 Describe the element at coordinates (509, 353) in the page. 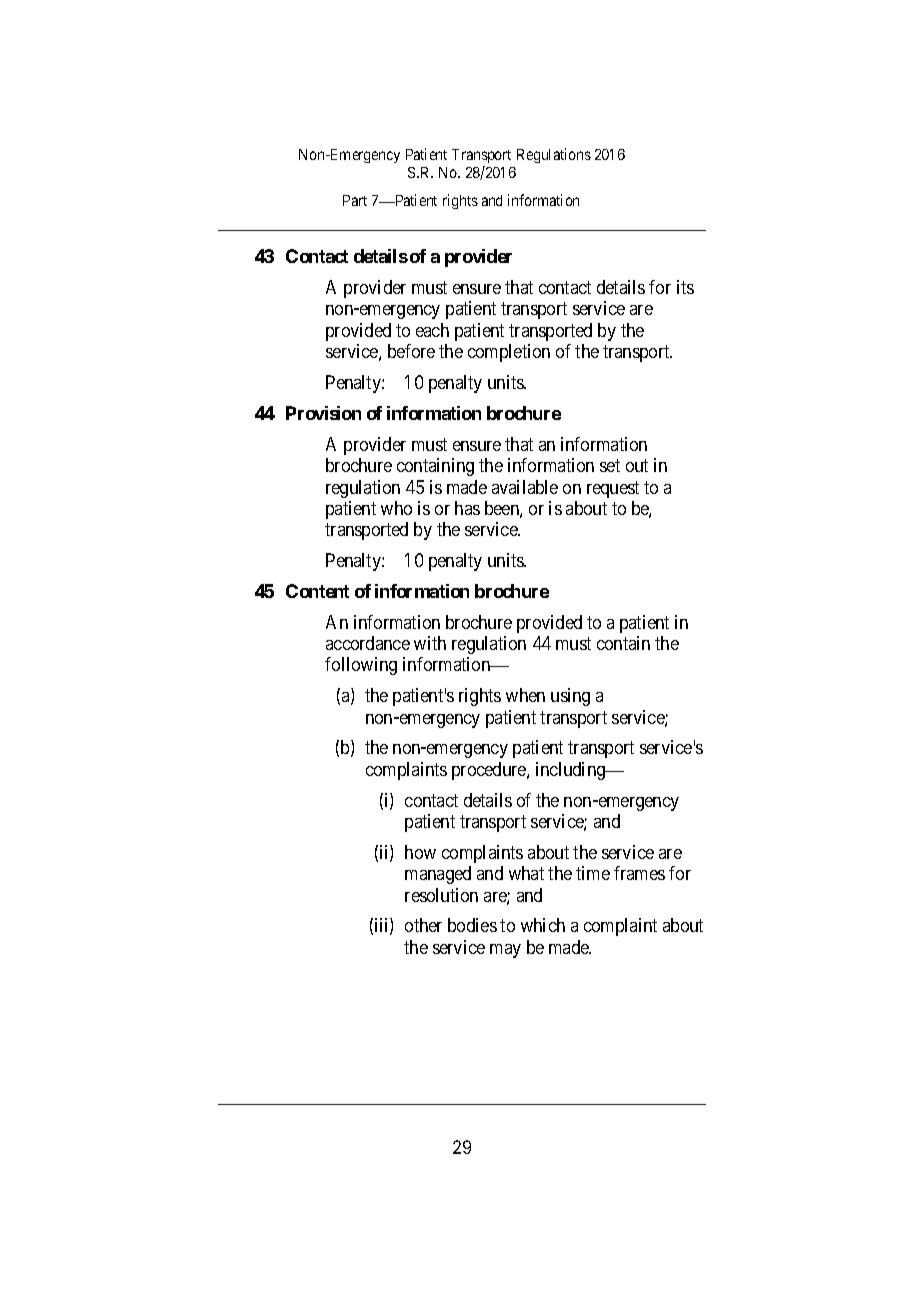

I see `completion` at that location.
